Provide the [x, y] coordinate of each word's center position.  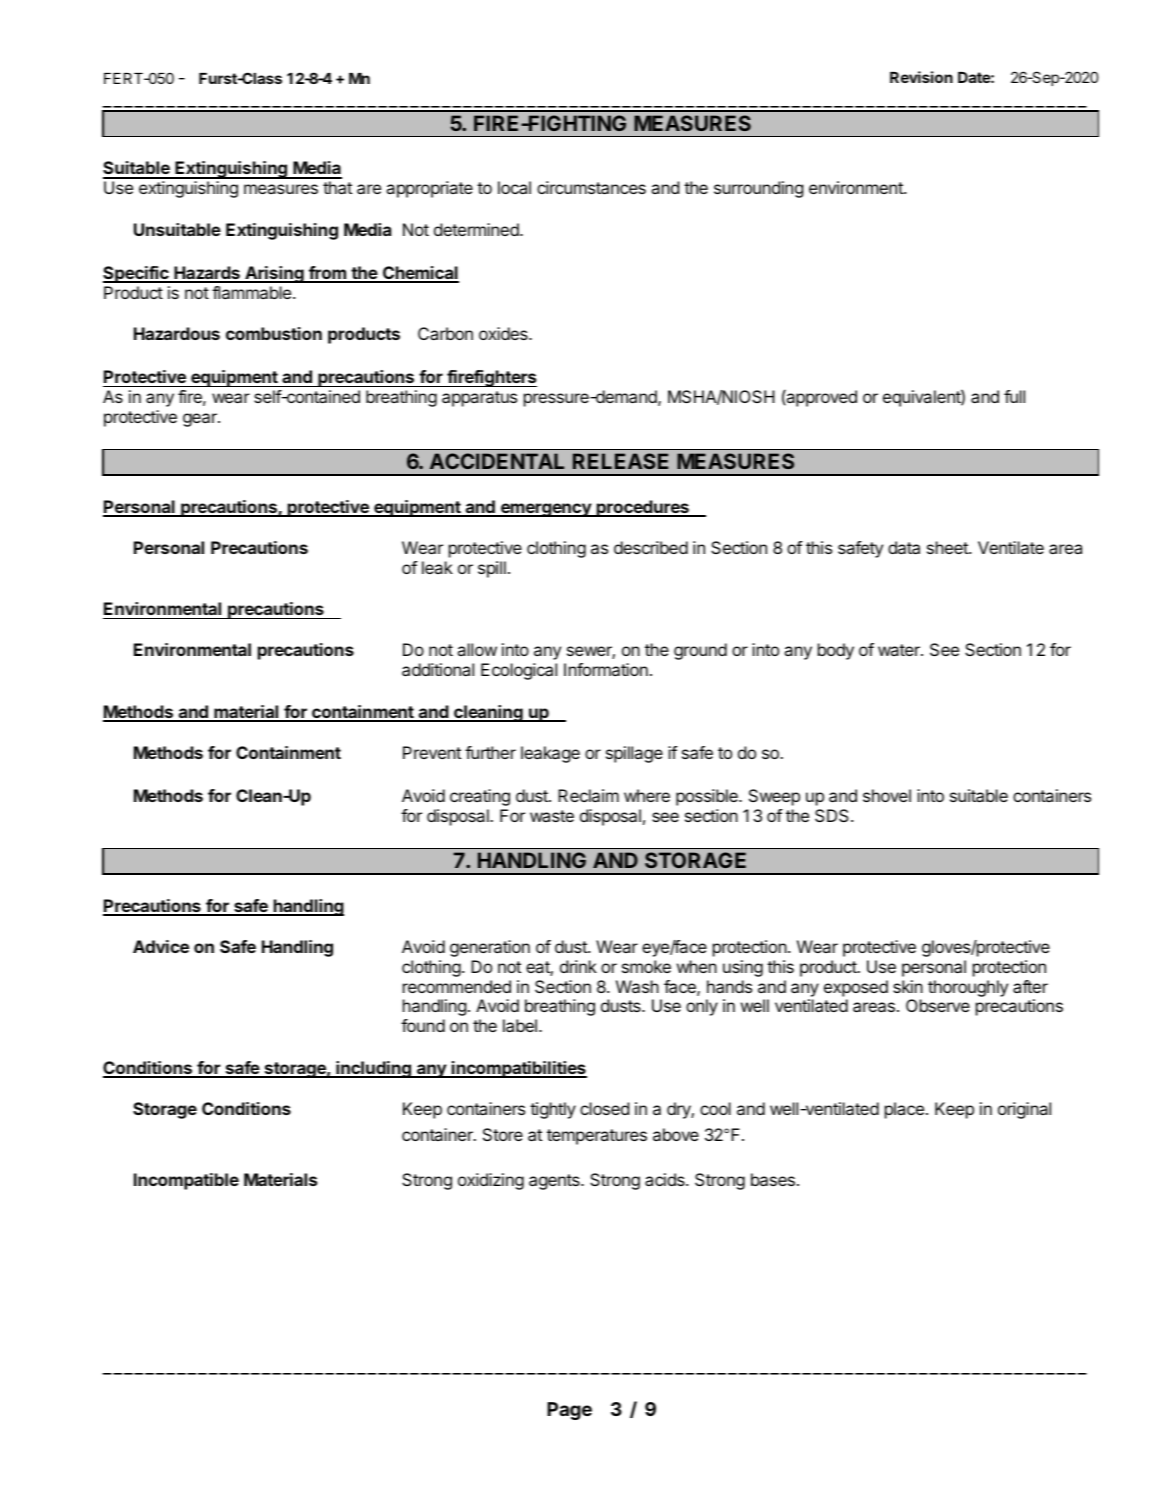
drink [578, 966]
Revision [921, 77]
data [904, 547]
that [337, 187]
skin [908, 986]
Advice [161, 946]
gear [201, 420]
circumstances [591, 187]
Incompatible [186, 1181]
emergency [546, 510]
